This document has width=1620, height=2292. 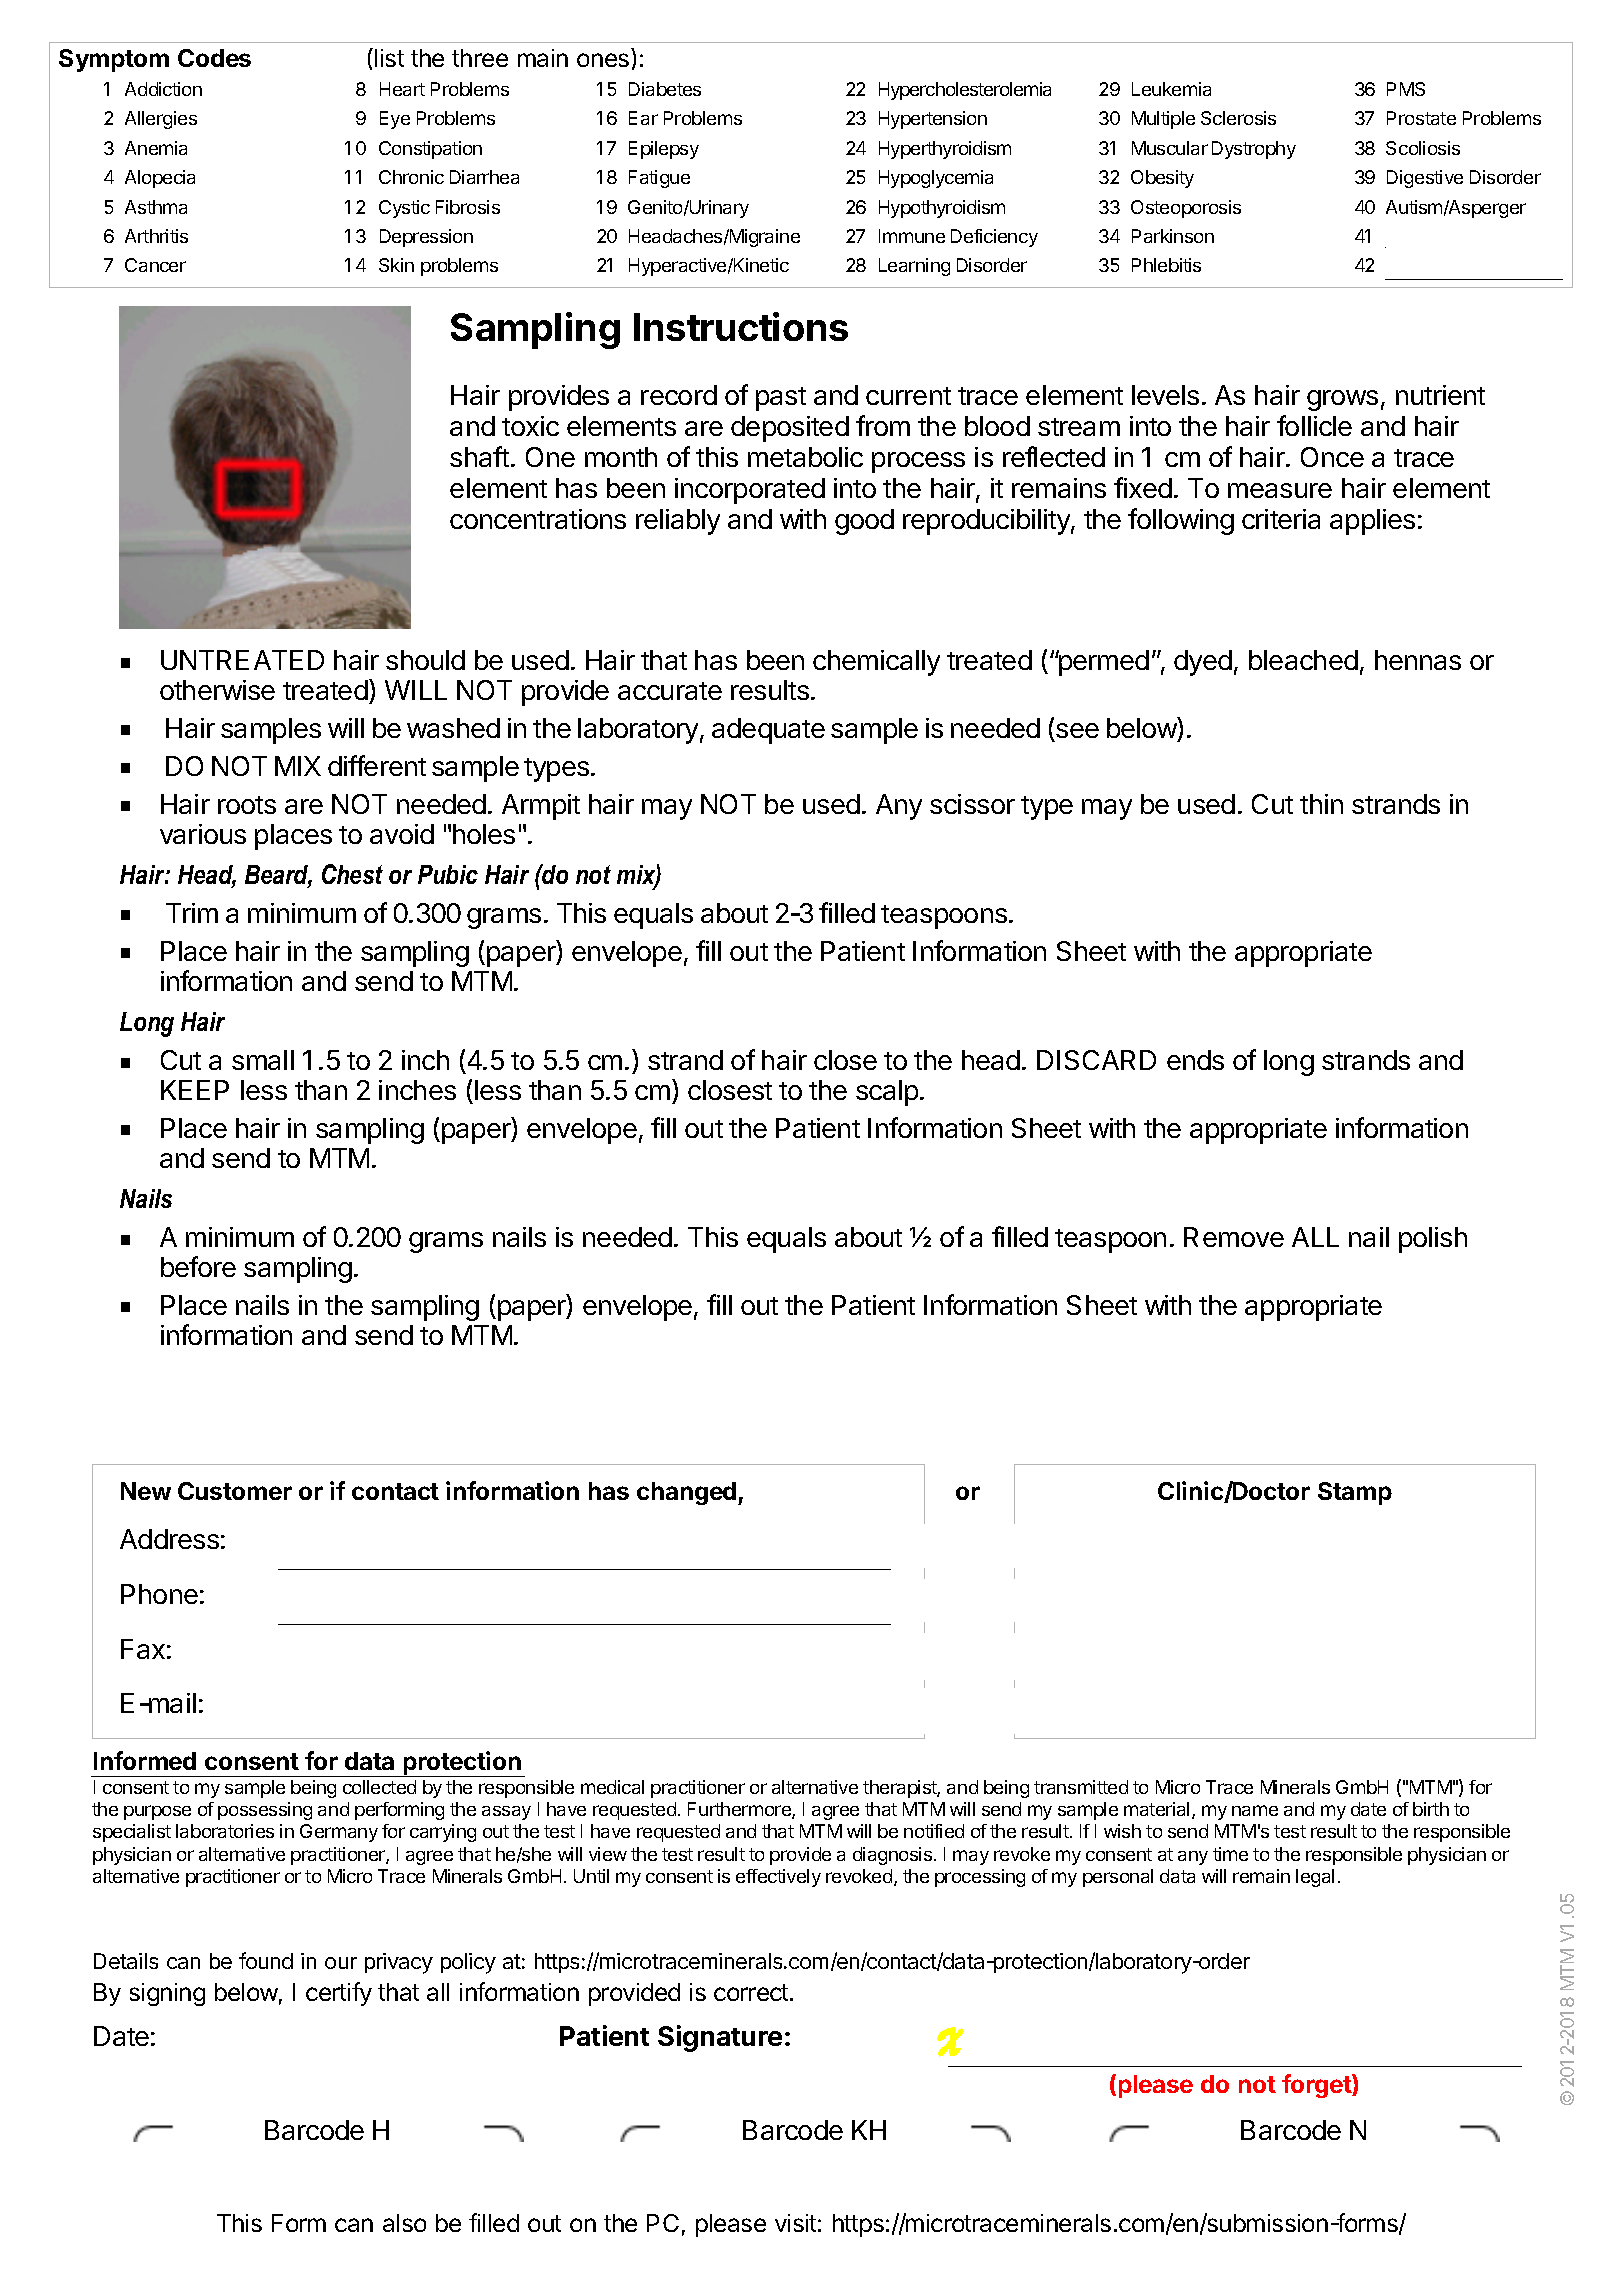 I want to click on Remove, so click(x=1234, y=1237).
